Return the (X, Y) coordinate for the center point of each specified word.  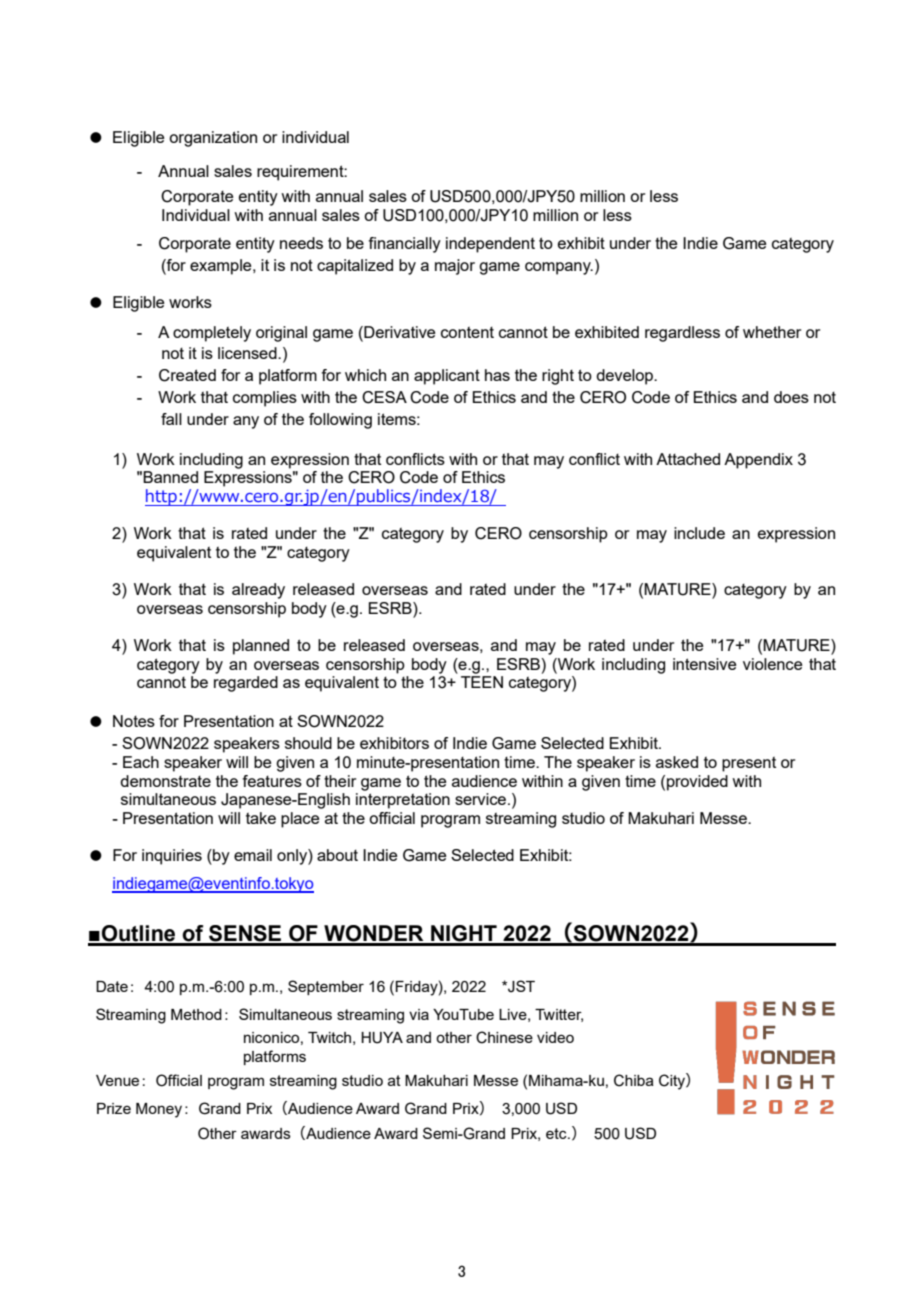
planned (261, 647)
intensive (704, 664)
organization (213, 139)
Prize (114, 1108)
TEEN (482, 682)
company (559, 268)
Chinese (504, 1037)
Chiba (634, 1080)
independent (490, 245)
